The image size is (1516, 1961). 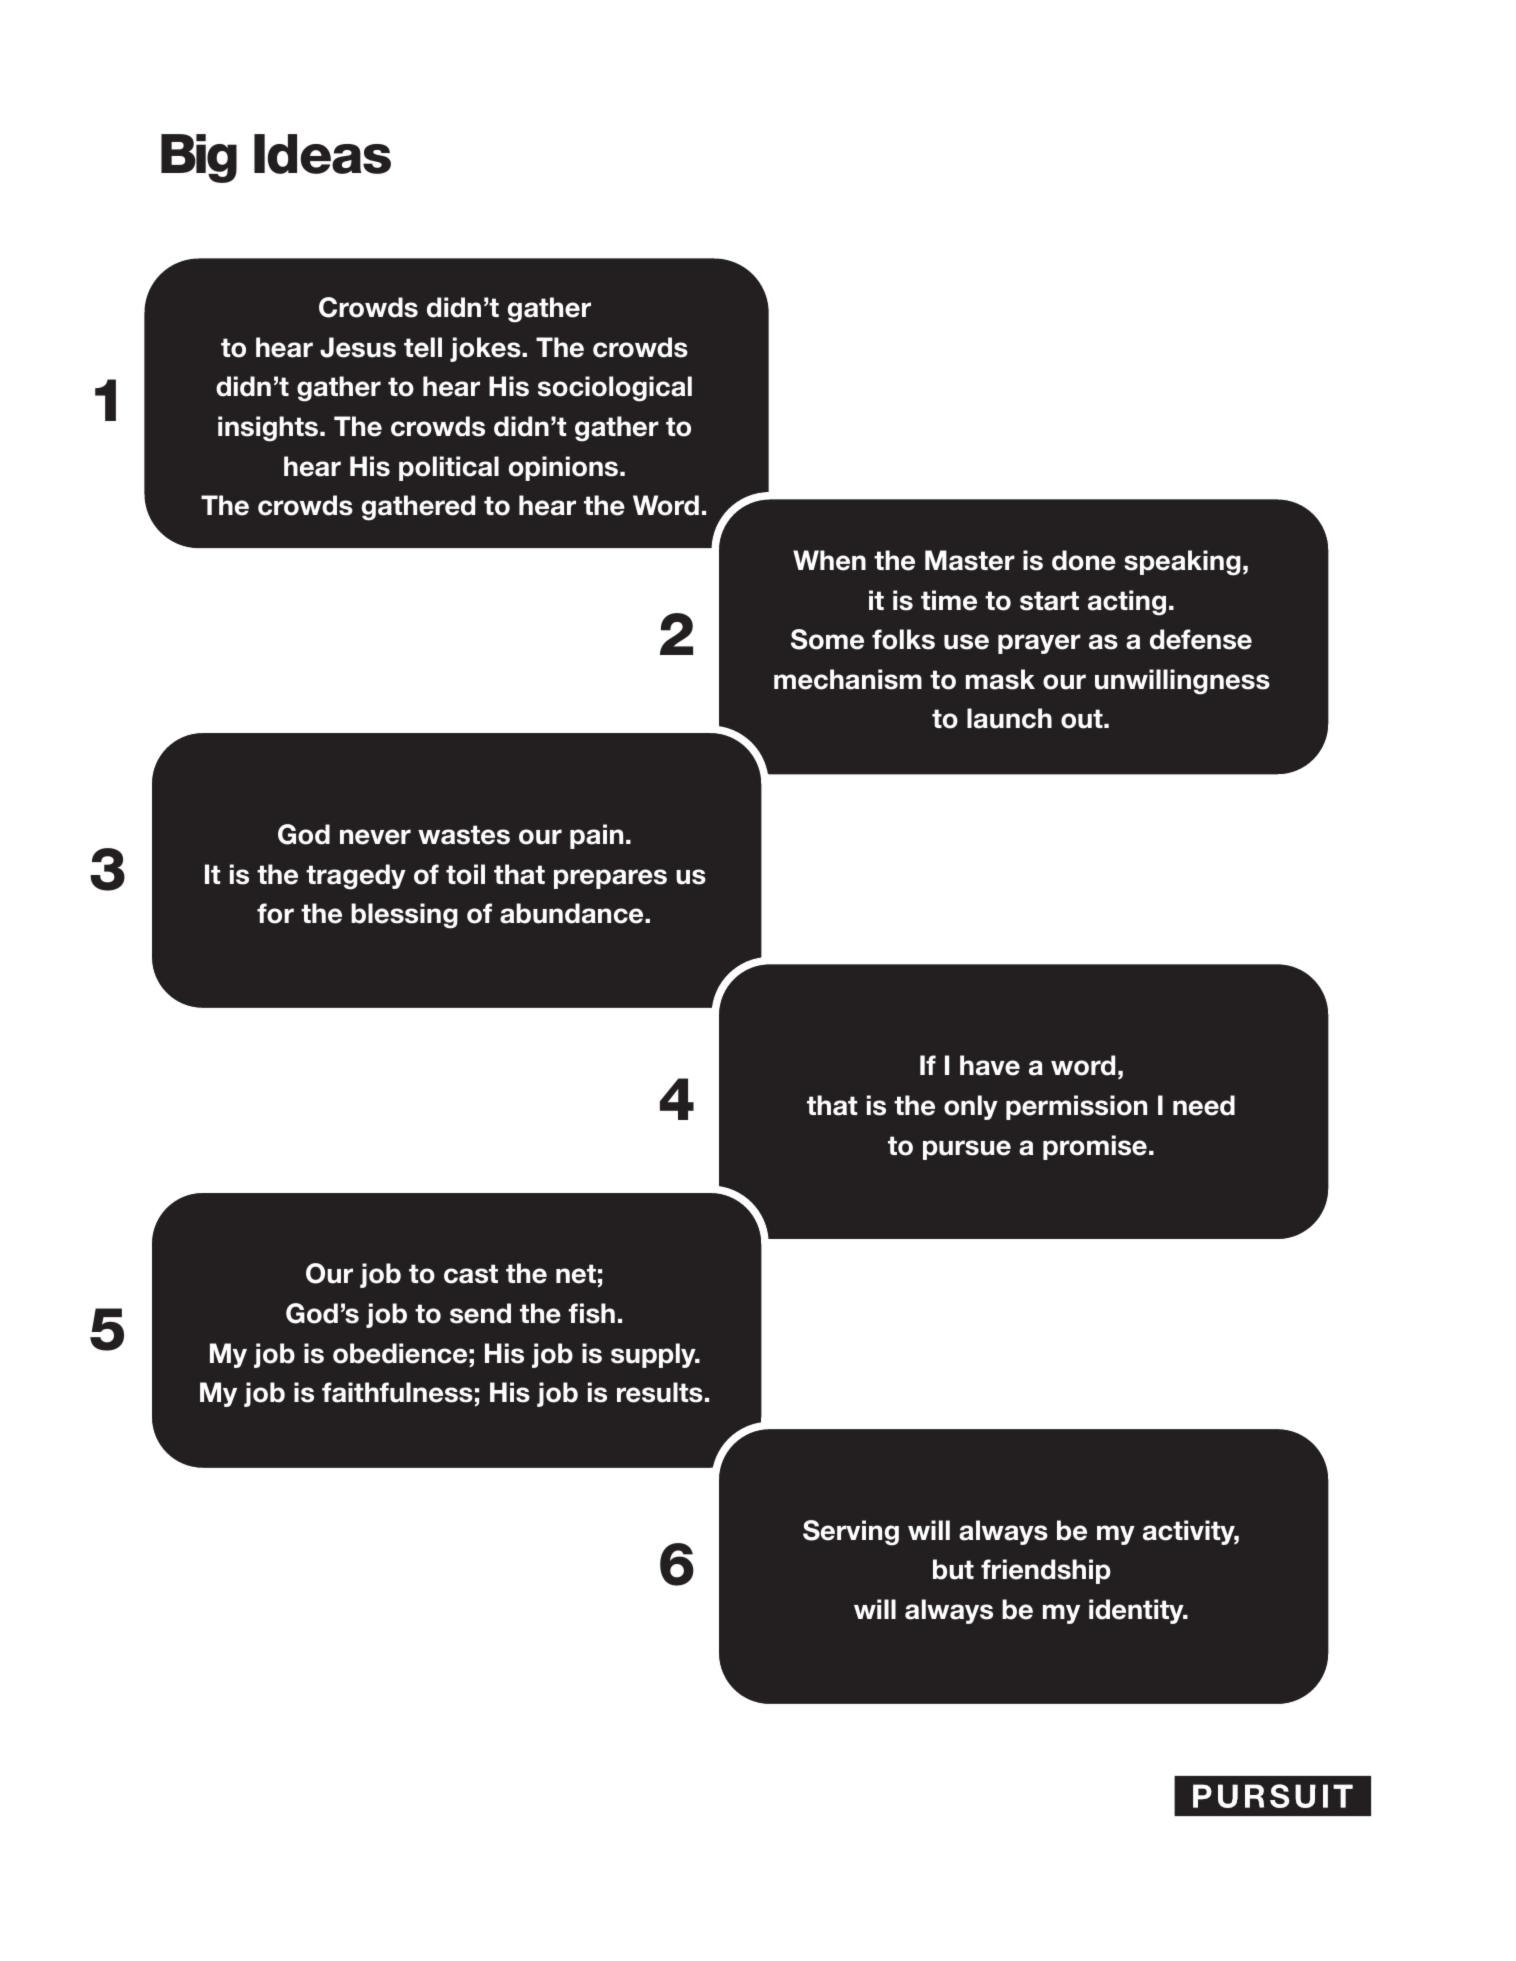 What do you see at coordinates (471, 1274) in the image?
I see `cast` at bounding box center [471, 1274].
